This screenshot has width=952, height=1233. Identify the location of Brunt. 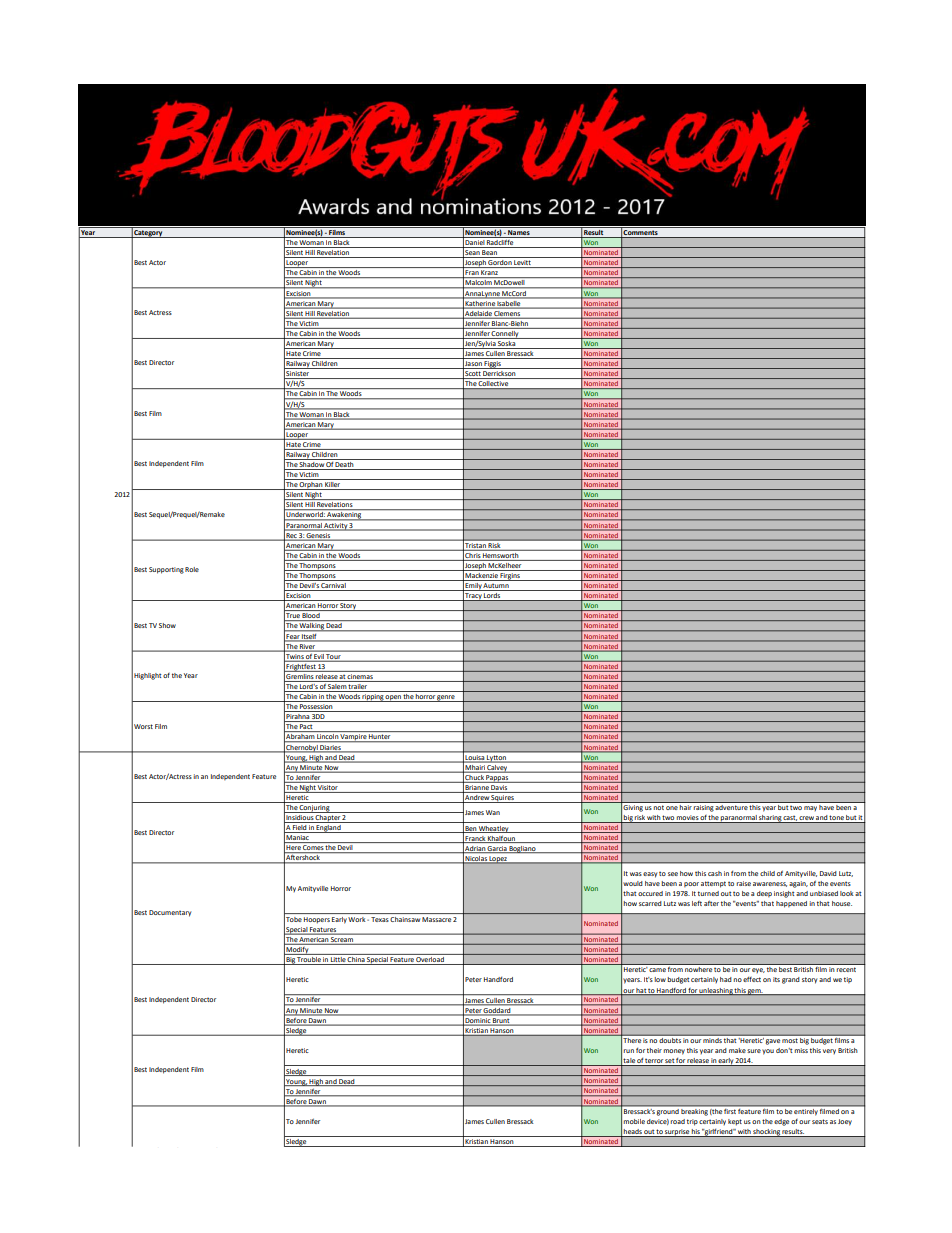
(501, 1022).
